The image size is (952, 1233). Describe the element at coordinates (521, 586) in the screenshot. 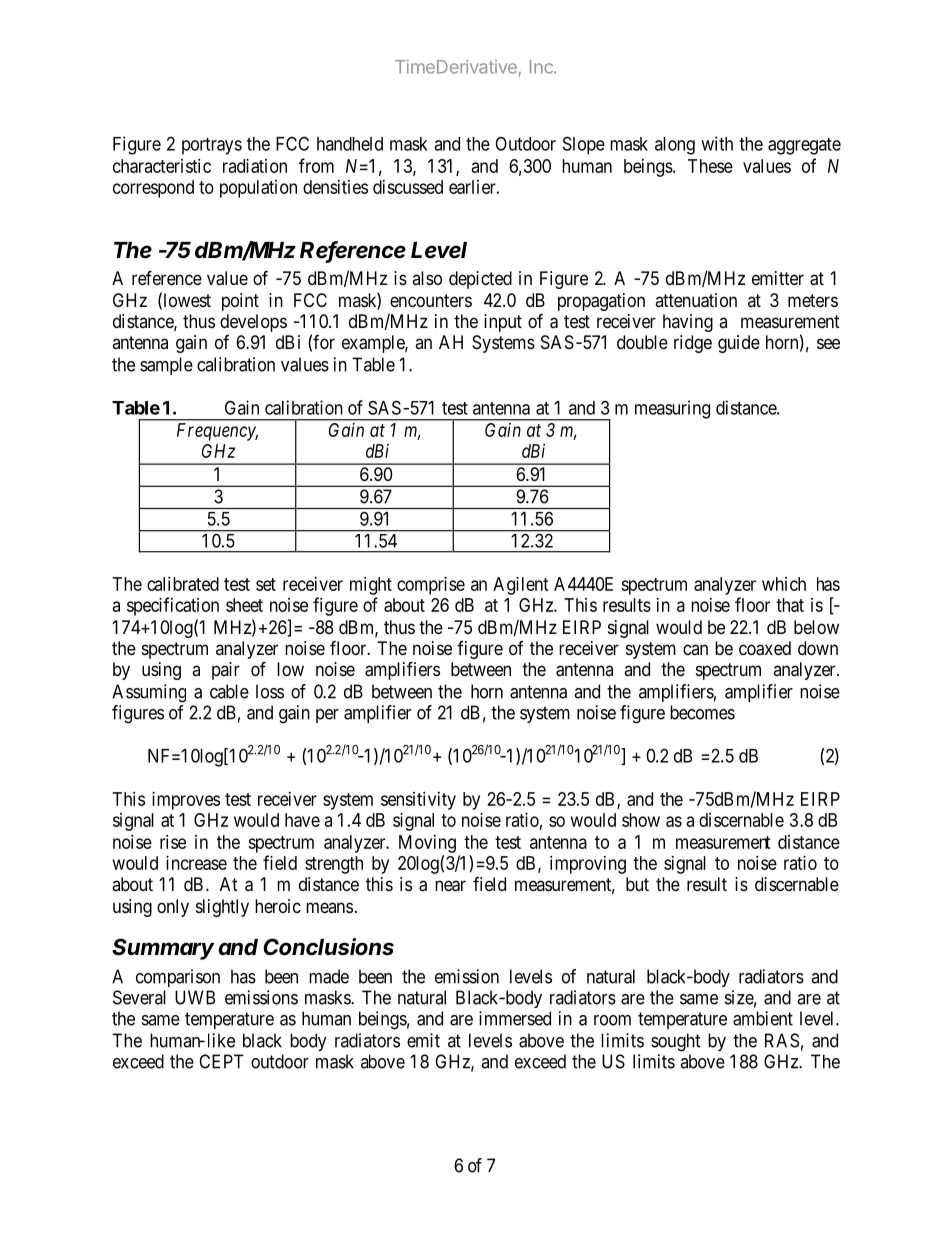

I see `Agilent` at that location.
